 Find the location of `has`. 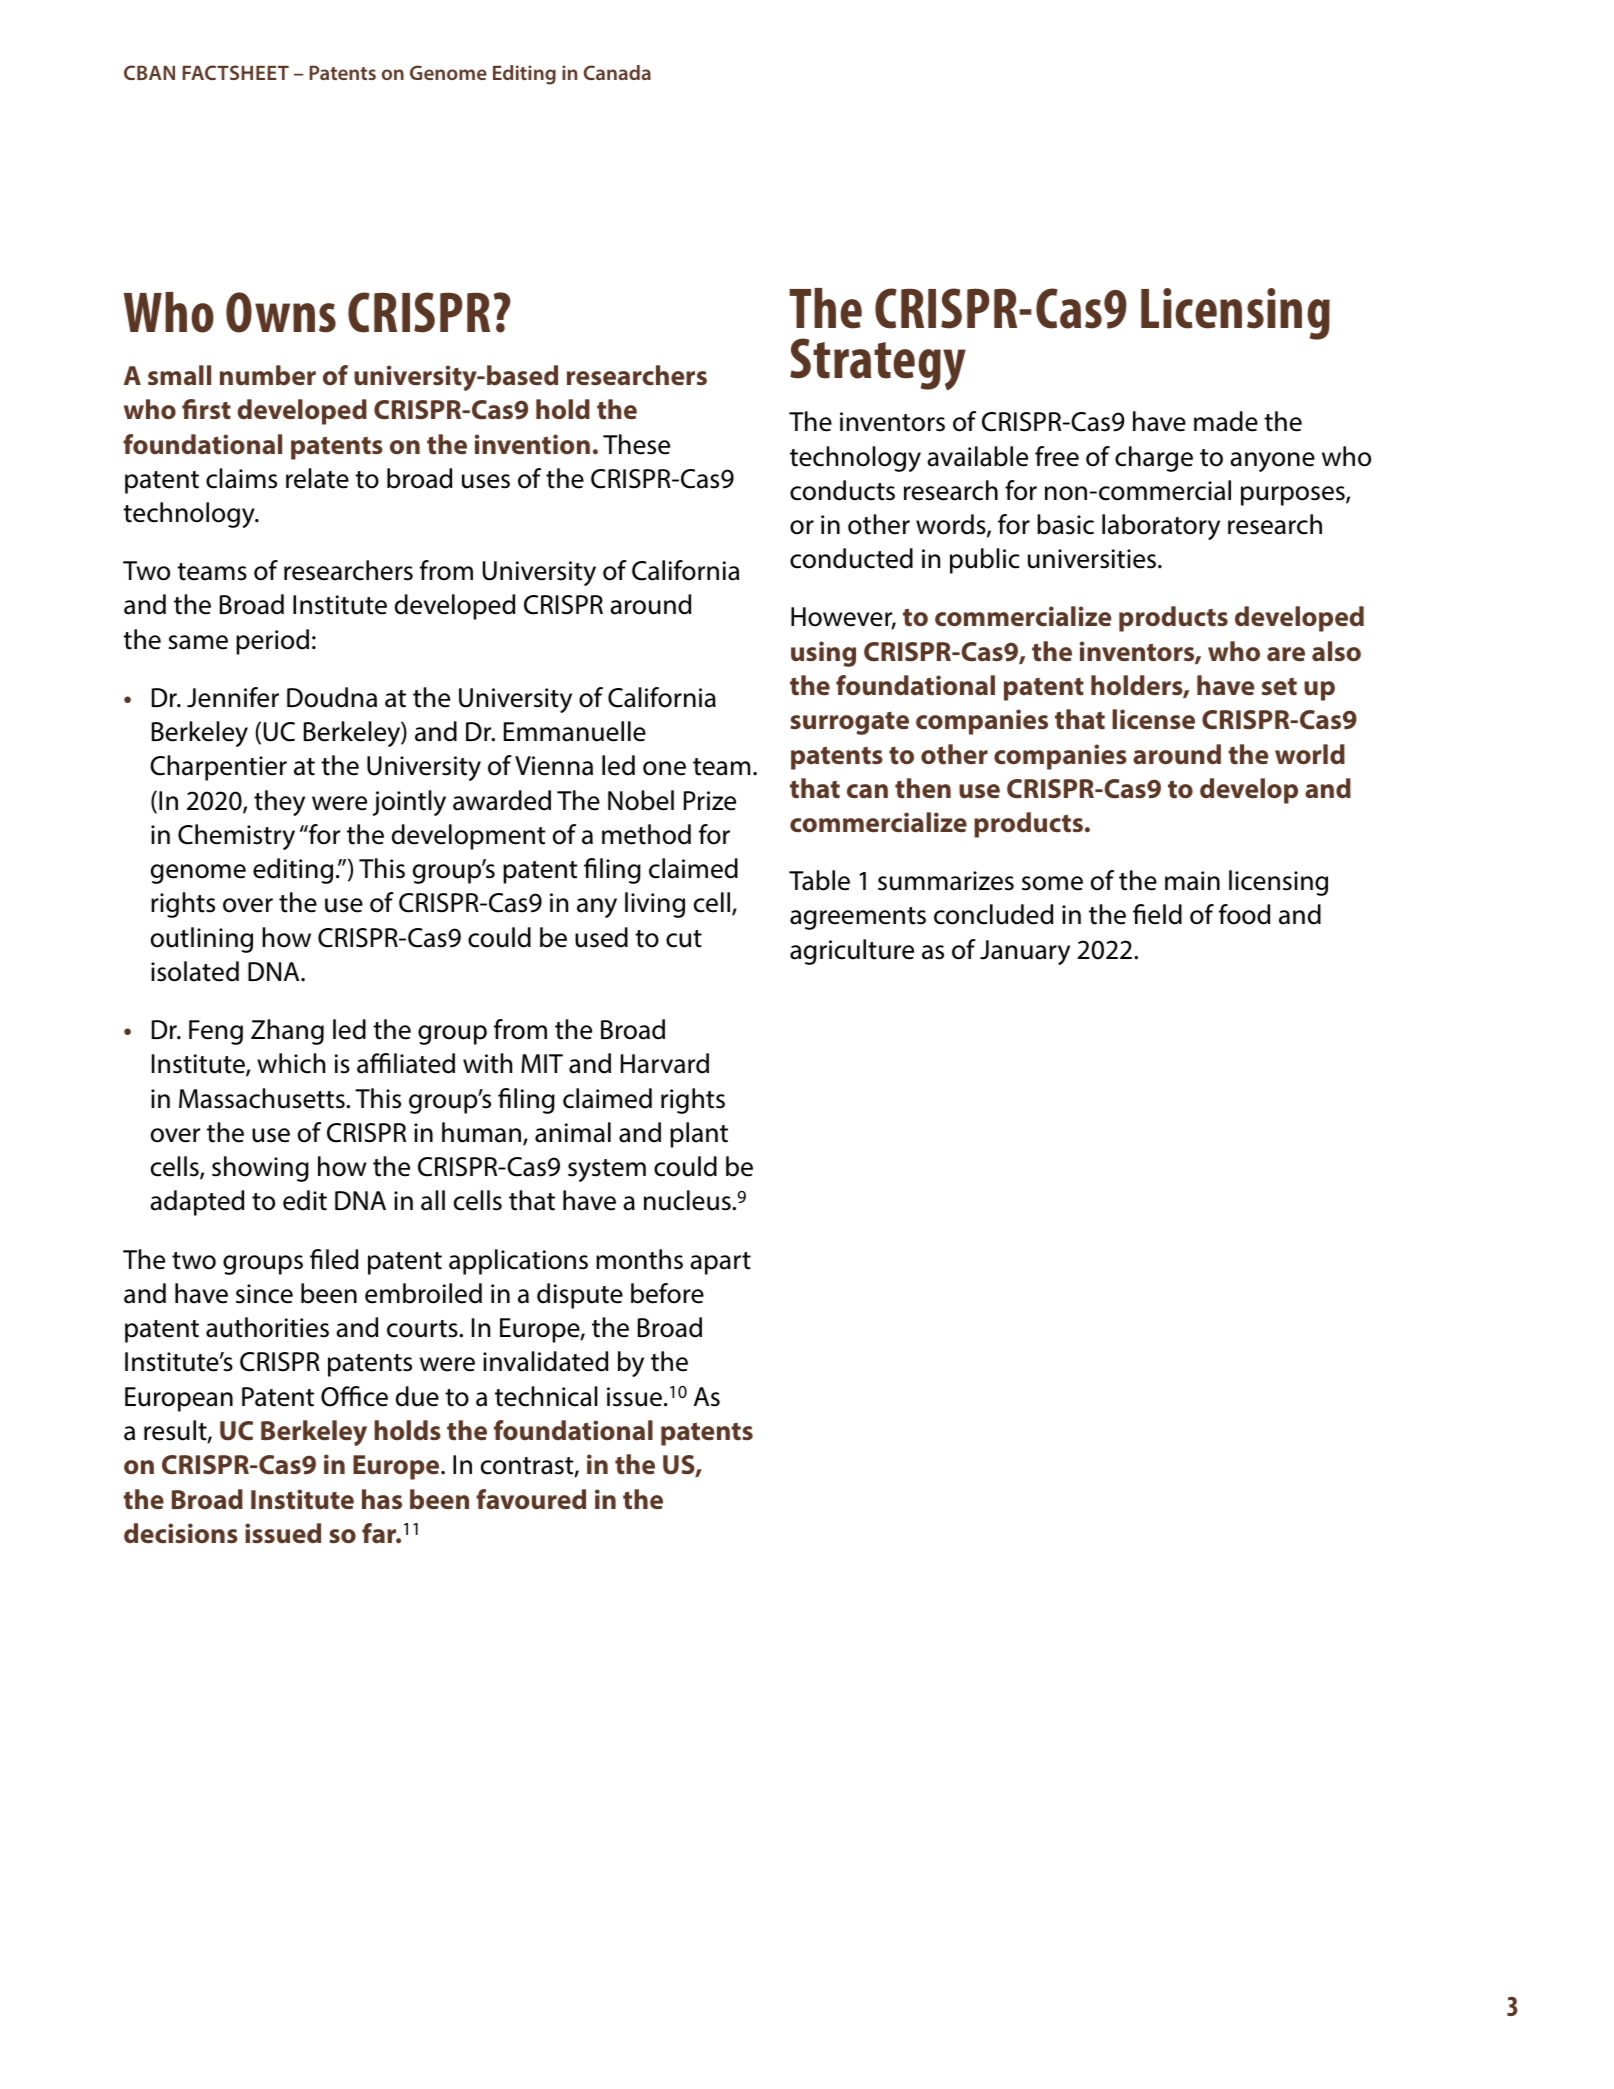

has is located at coordinates (382, 1499).
